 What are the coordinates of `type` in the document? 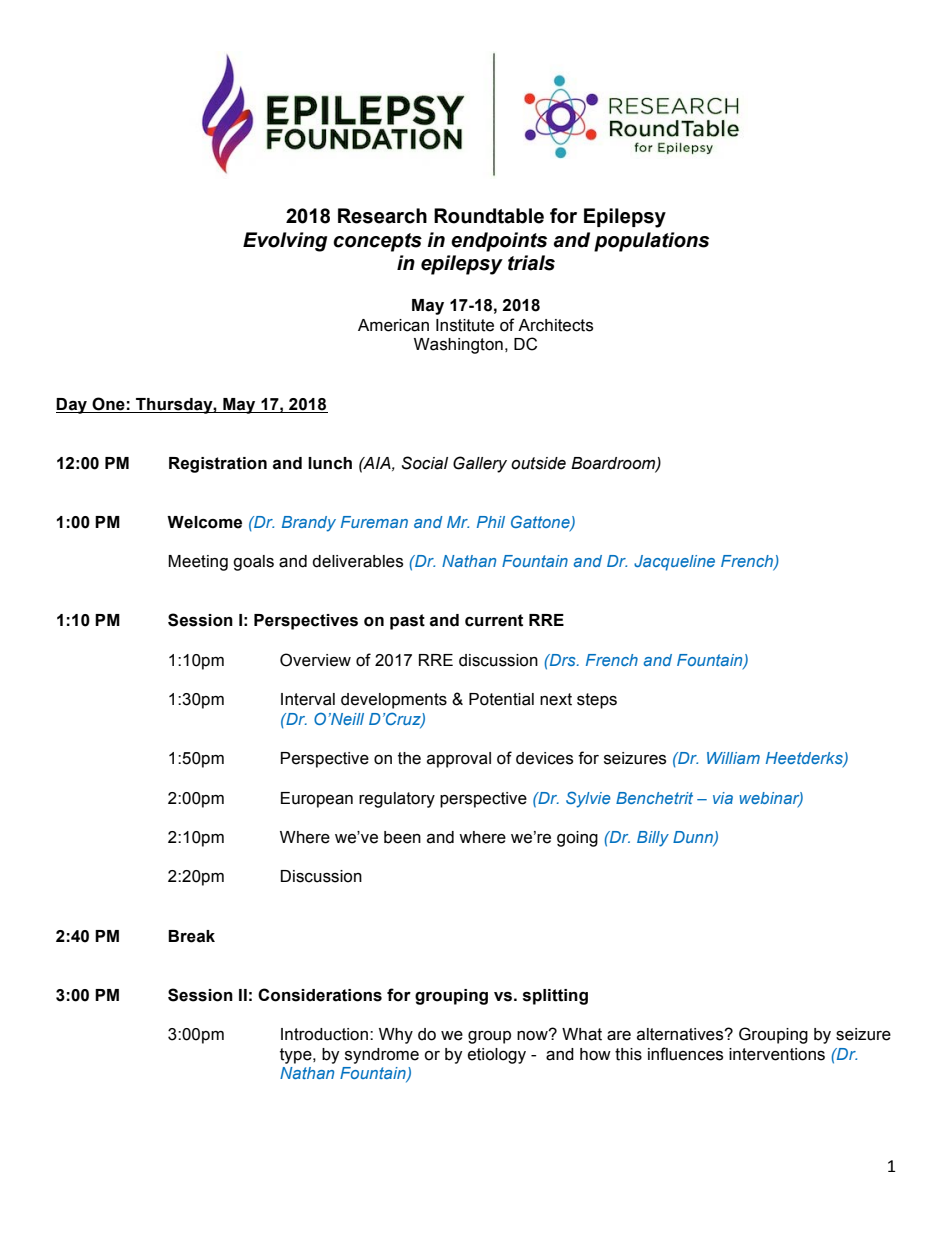 It's located at (297, 1056).
